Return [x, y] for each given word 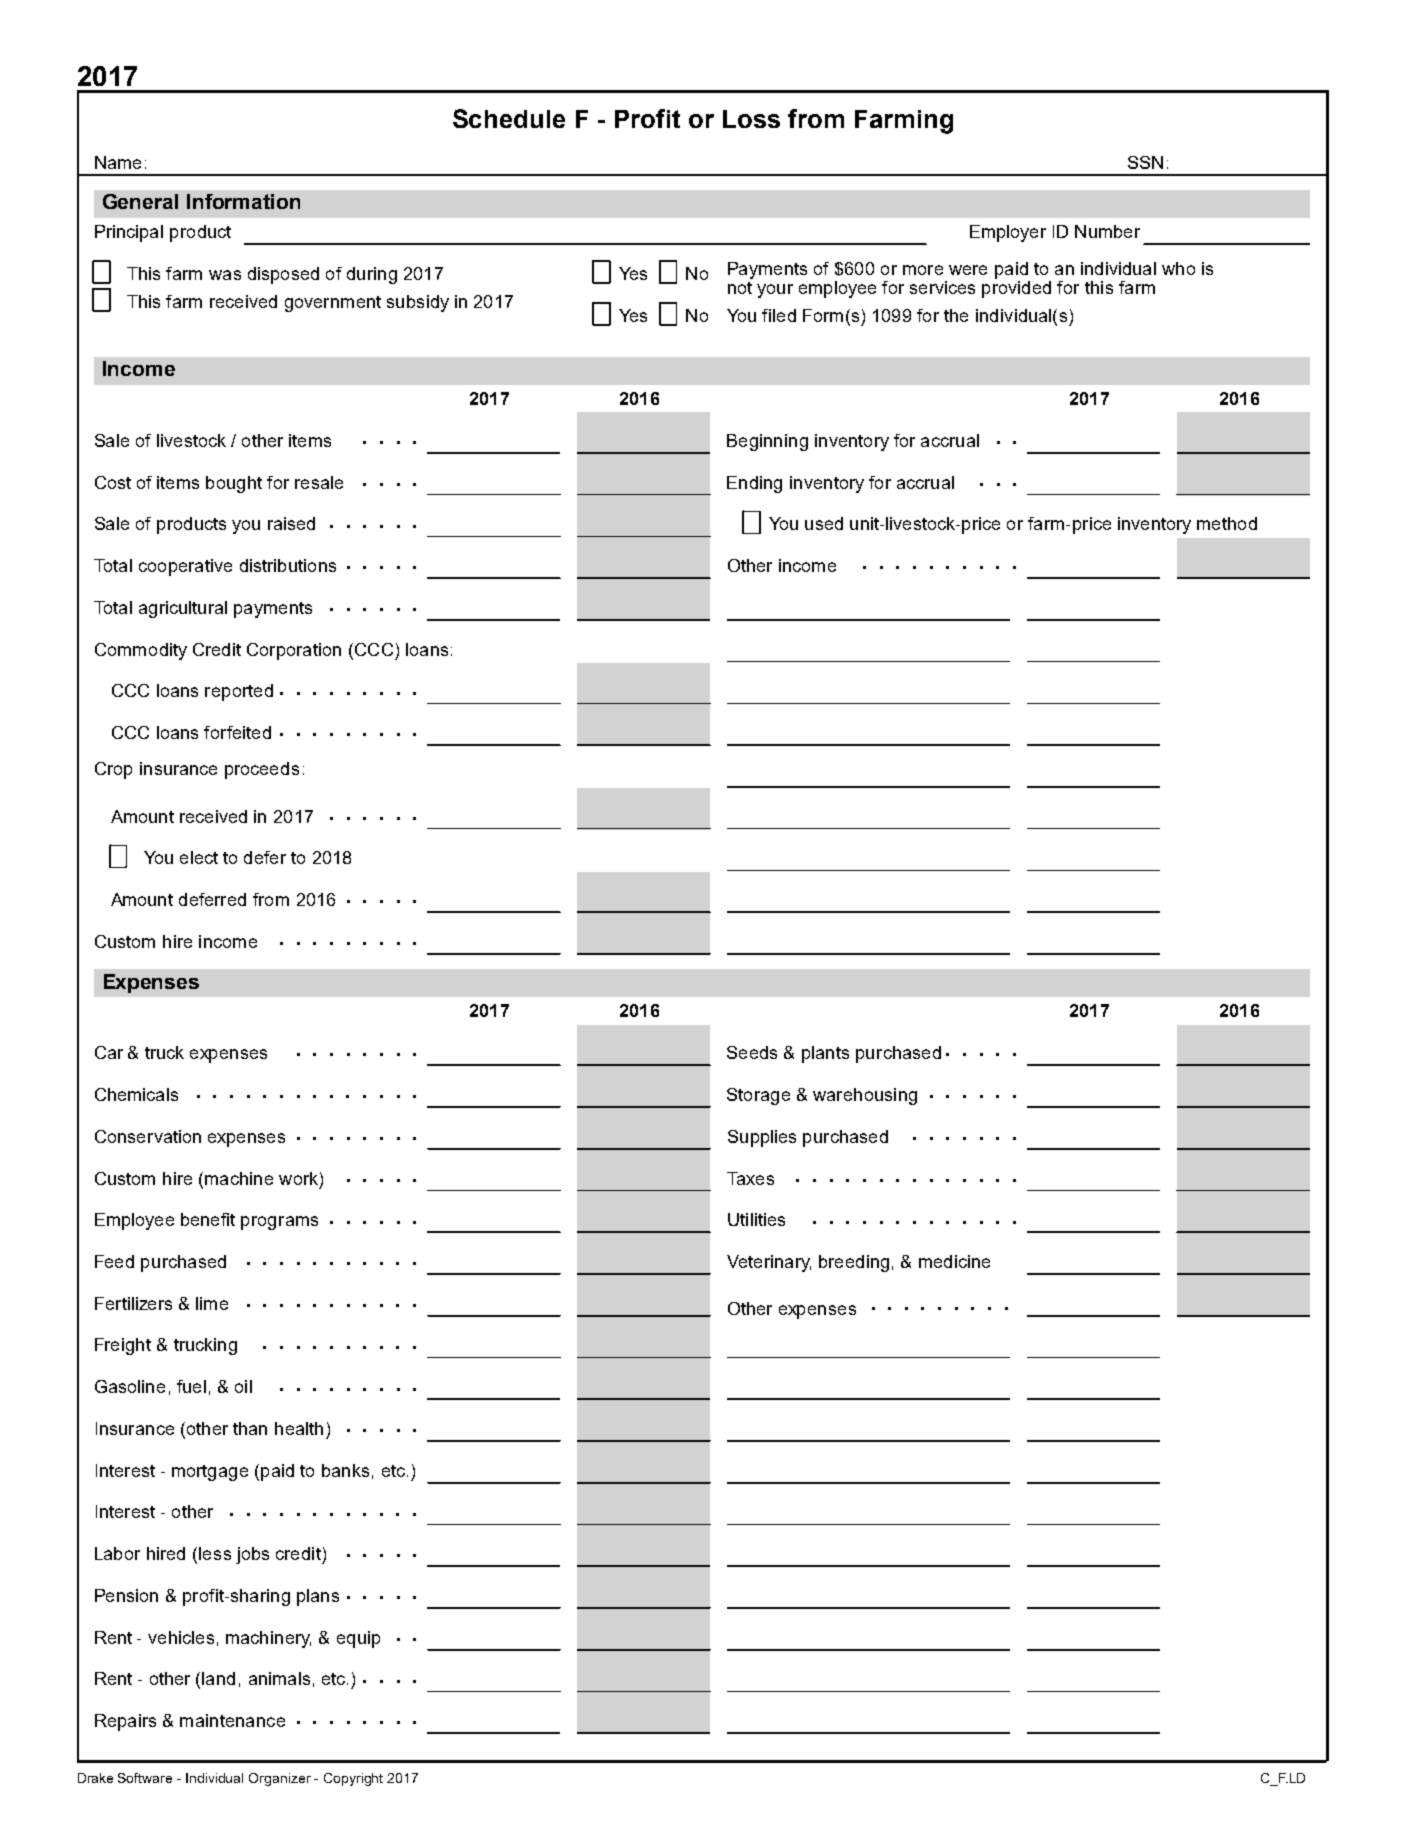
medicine [954, 1261]
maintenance [232, 1720]
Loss [751, 119]
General [140, 201]
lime [212, 1303]
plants [825, 1054]
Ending [754, 484]
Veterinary [769, 1263]
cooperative [185, 567]
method [1227, 523]
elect [199, 857]
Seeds [752, 1052]
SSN [1145, 162]
